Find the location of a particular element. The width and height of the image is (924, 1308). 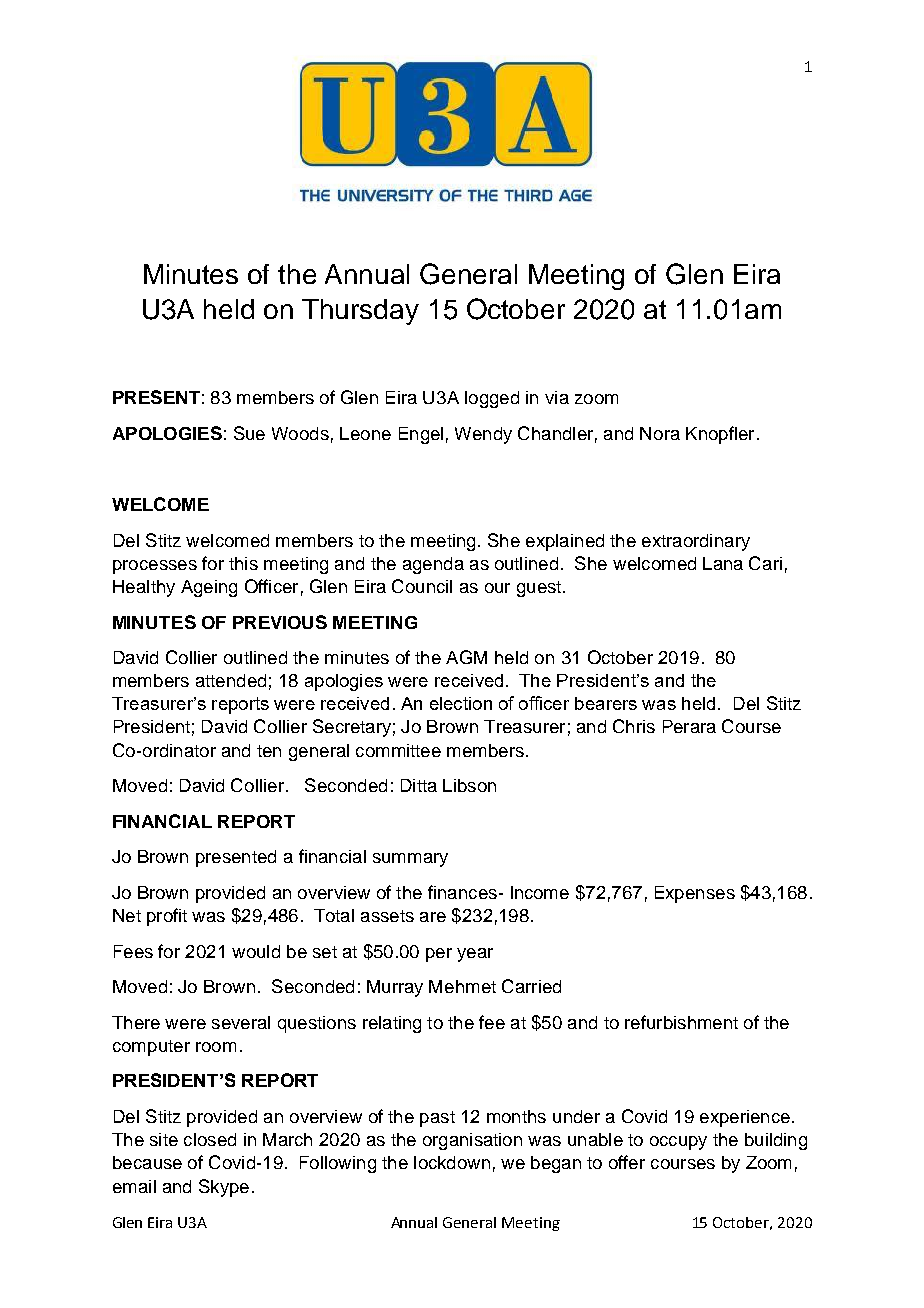

Nora is located at coordinates (660, 433).
